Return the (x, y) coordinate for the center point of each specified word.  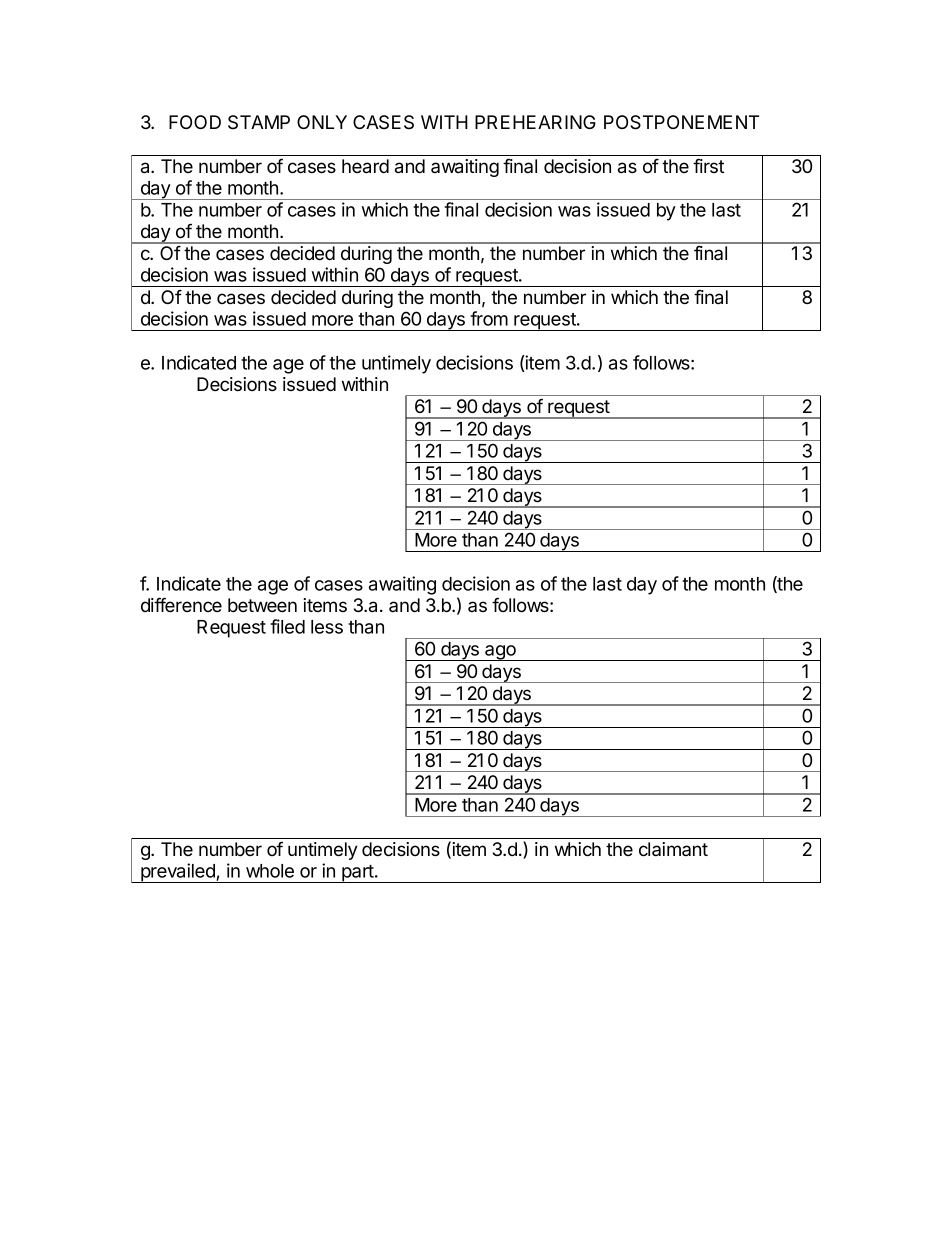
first (708, 165)
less (327, 627)
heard (365, 166)
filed (287, 626)
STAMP (259, 122)
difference (181, 604)
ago (500, 653)
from (489, 318)
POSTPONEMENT (681, 122)
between (262, 605)
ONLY (322, 122)
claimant (673, 849)
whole (270, 871)
